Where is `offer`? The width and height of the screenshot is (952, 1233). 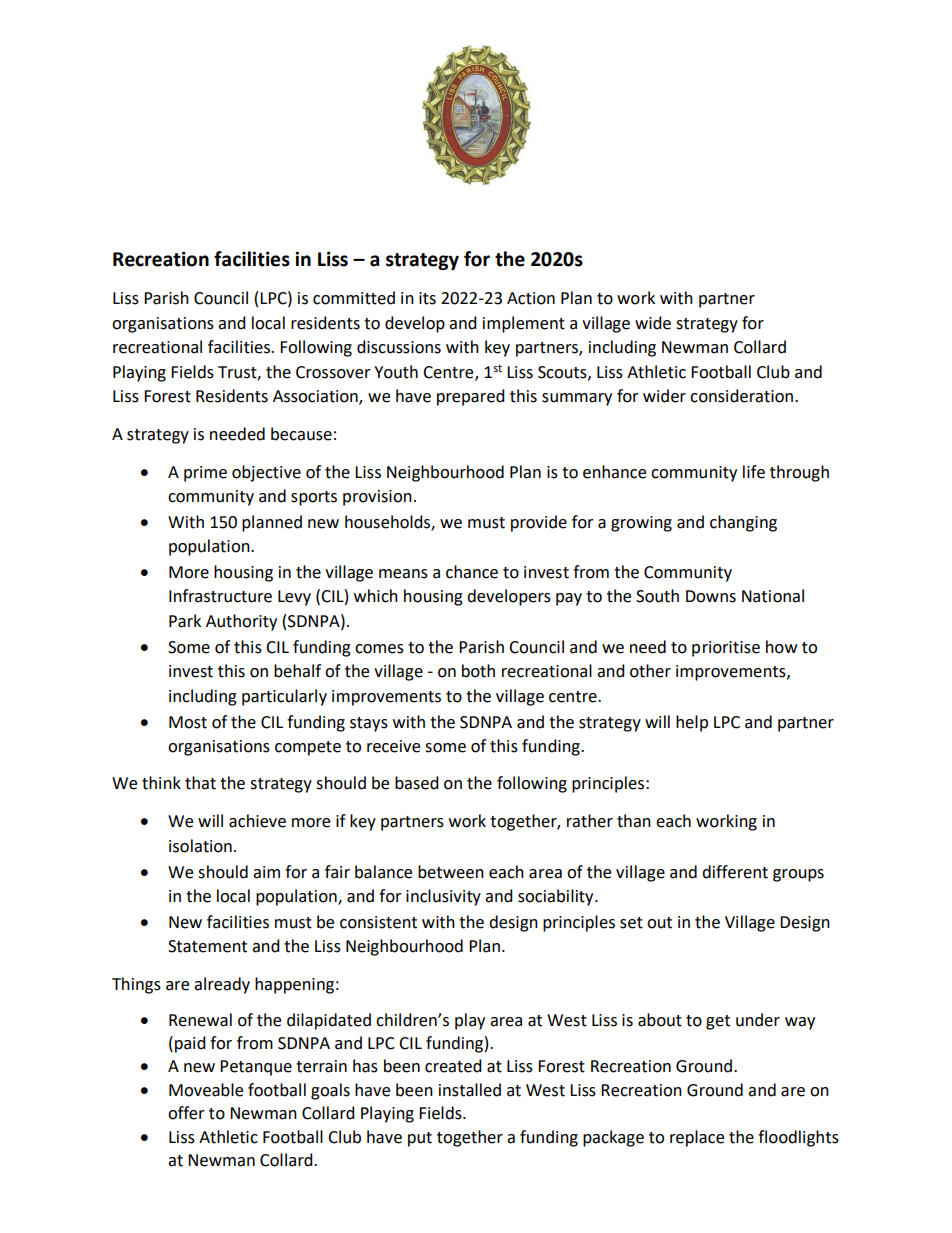 offer is located at coordinates (186, 1113).
